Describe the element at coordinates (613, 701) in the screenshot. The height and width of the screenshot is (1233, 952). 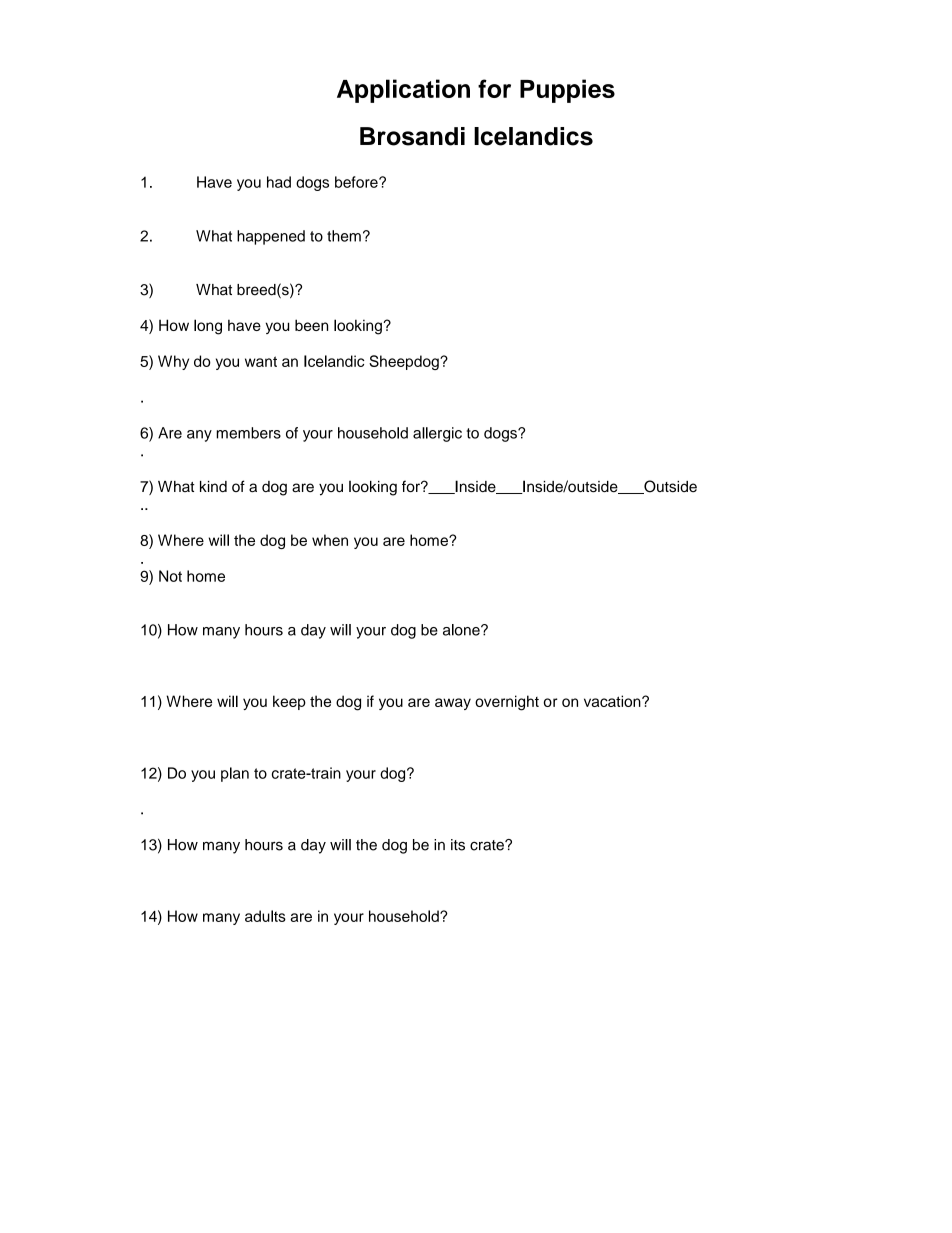
I see `vacation` at that location.
